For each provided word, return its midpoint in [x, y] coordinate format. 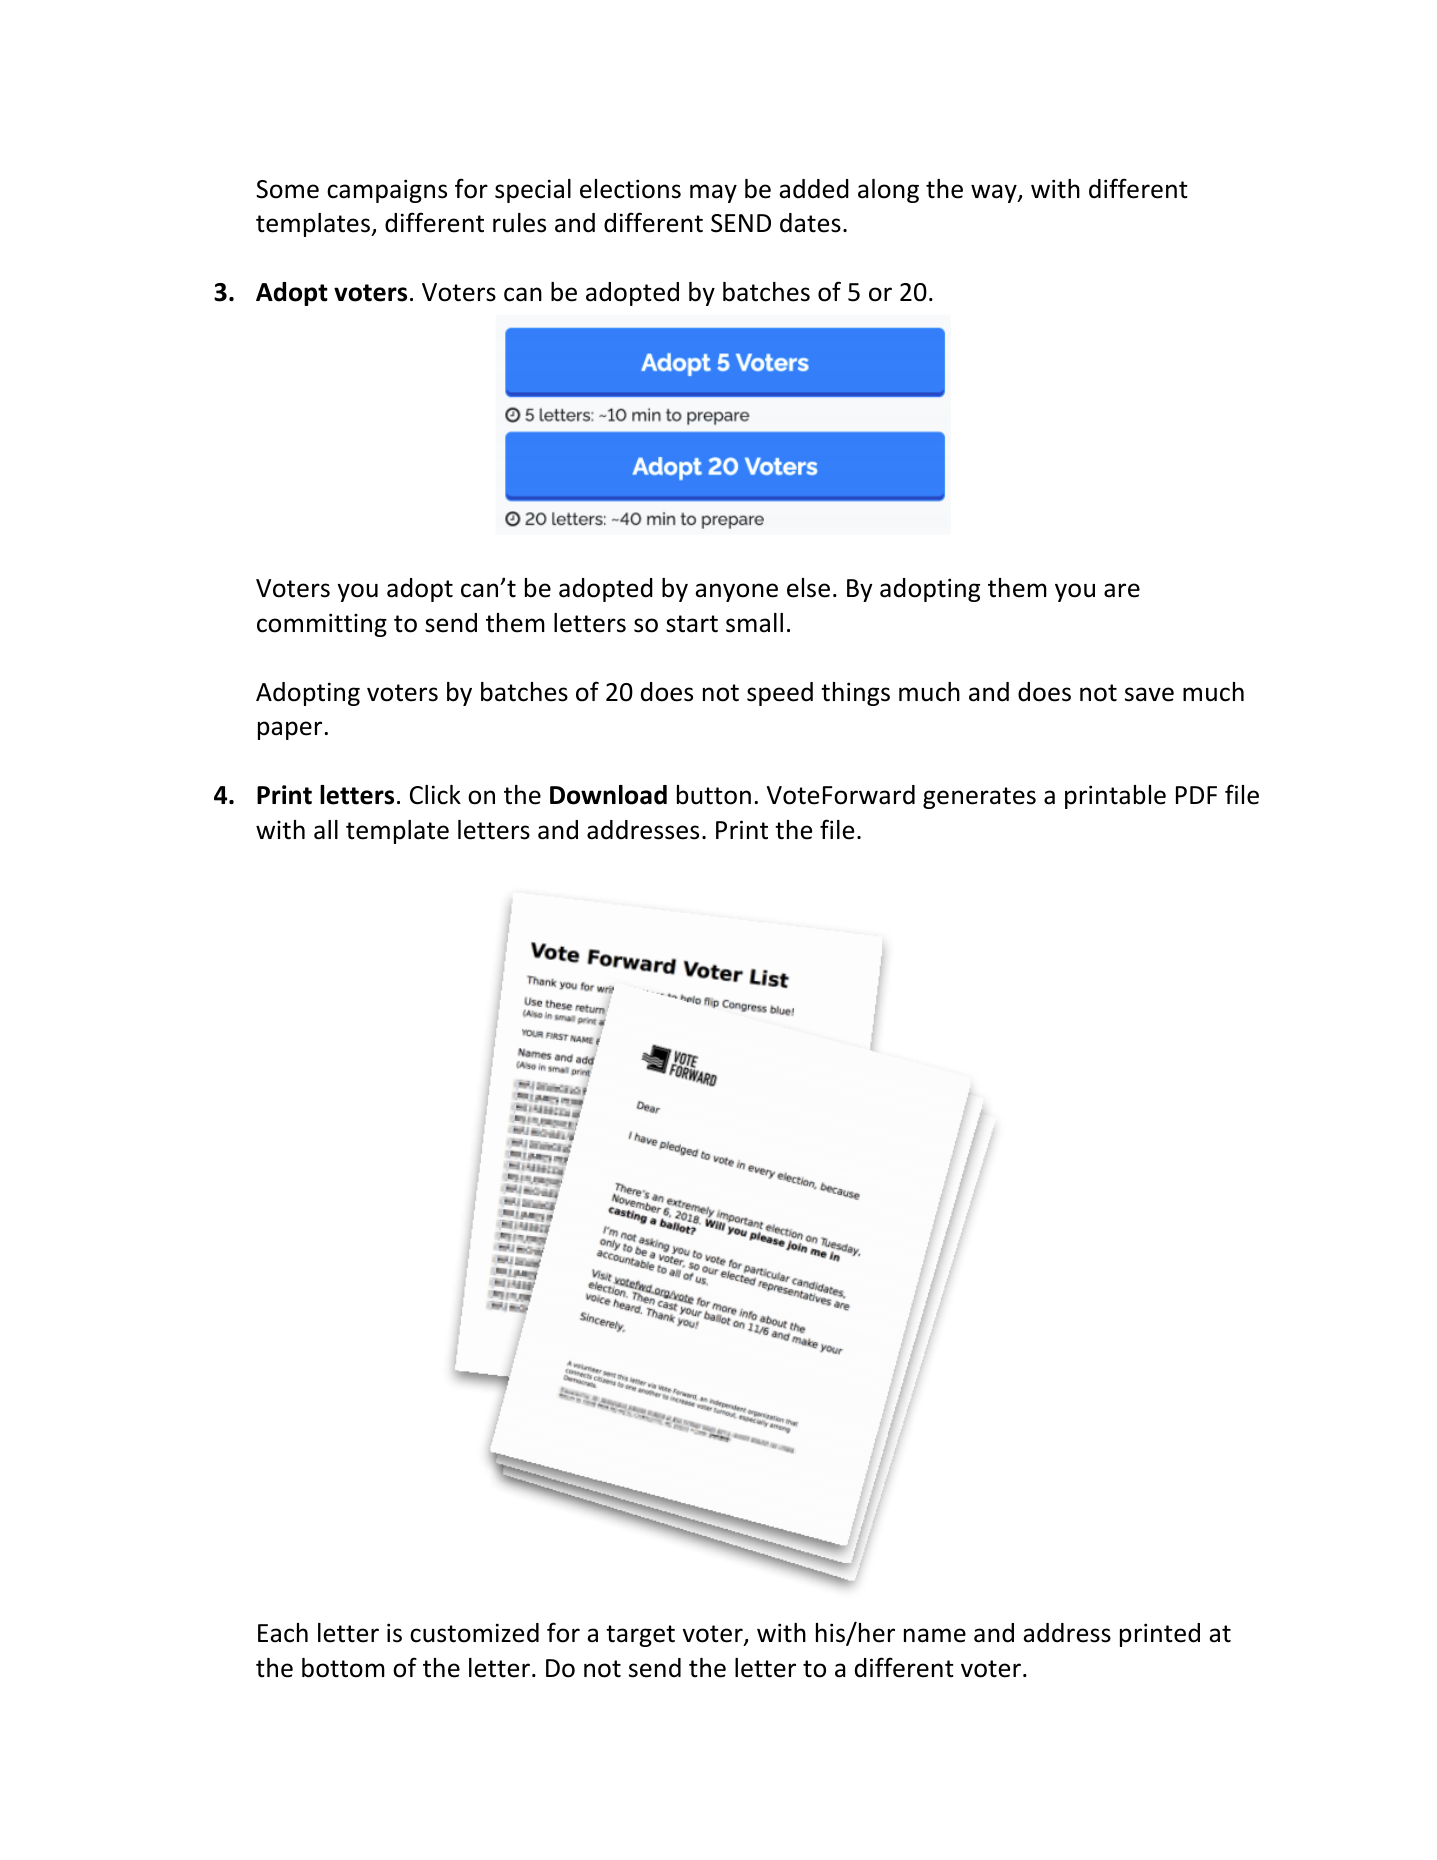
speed [780, 694]
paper [290, 730]
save [1149, 694]
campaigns [387, 191]
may [713, 193]
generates [979, 798]
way [995, 193]
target [640, 1636]
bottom [343, 1668]
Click [435, 795]
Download [608, 795]
